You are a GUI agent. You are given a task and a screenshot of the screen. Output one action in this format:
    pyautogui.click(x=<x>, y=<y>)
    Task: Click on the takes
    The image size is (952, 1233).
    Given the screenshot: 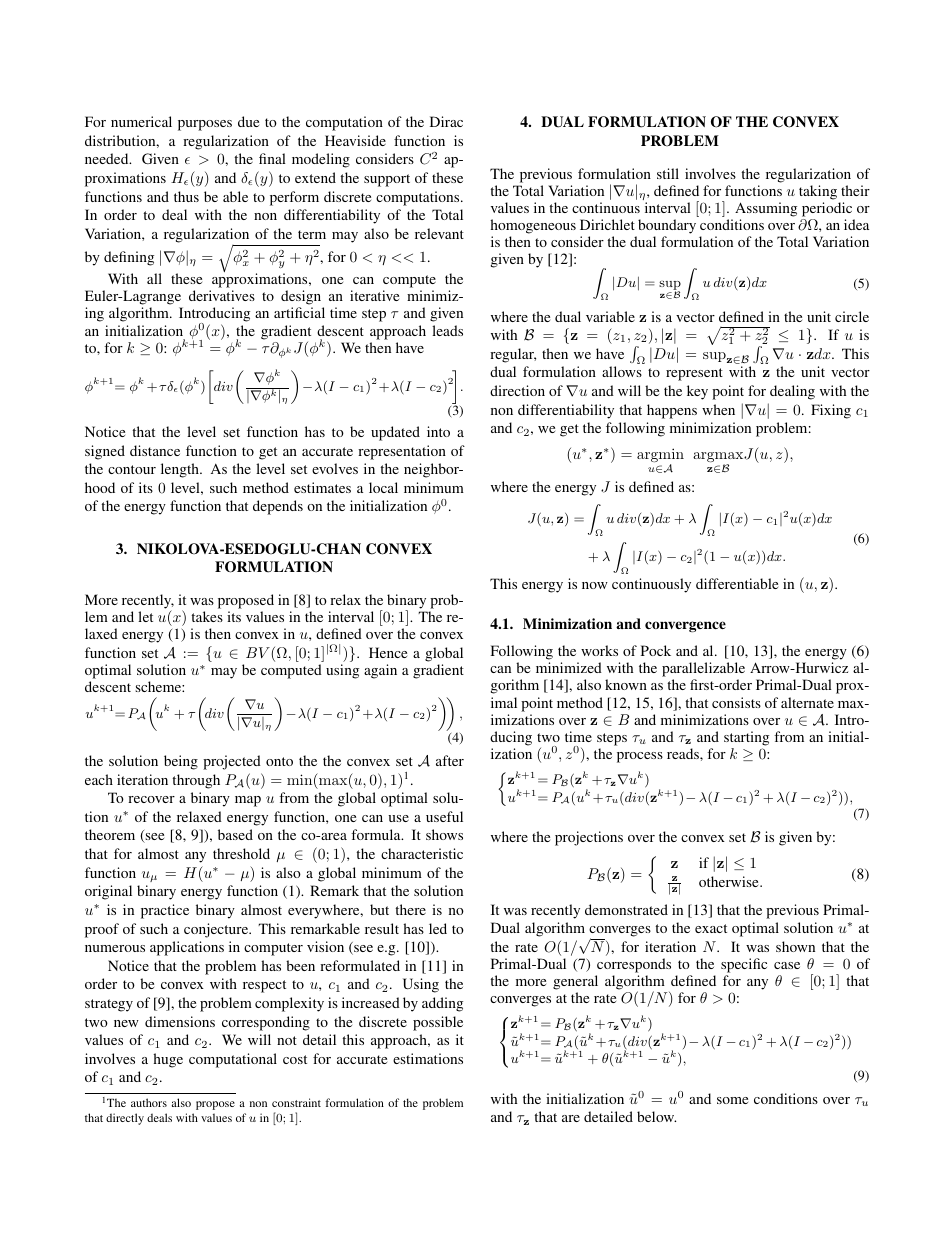 What is the action you would take?
    pyautogui.click(x=207, y=616)
